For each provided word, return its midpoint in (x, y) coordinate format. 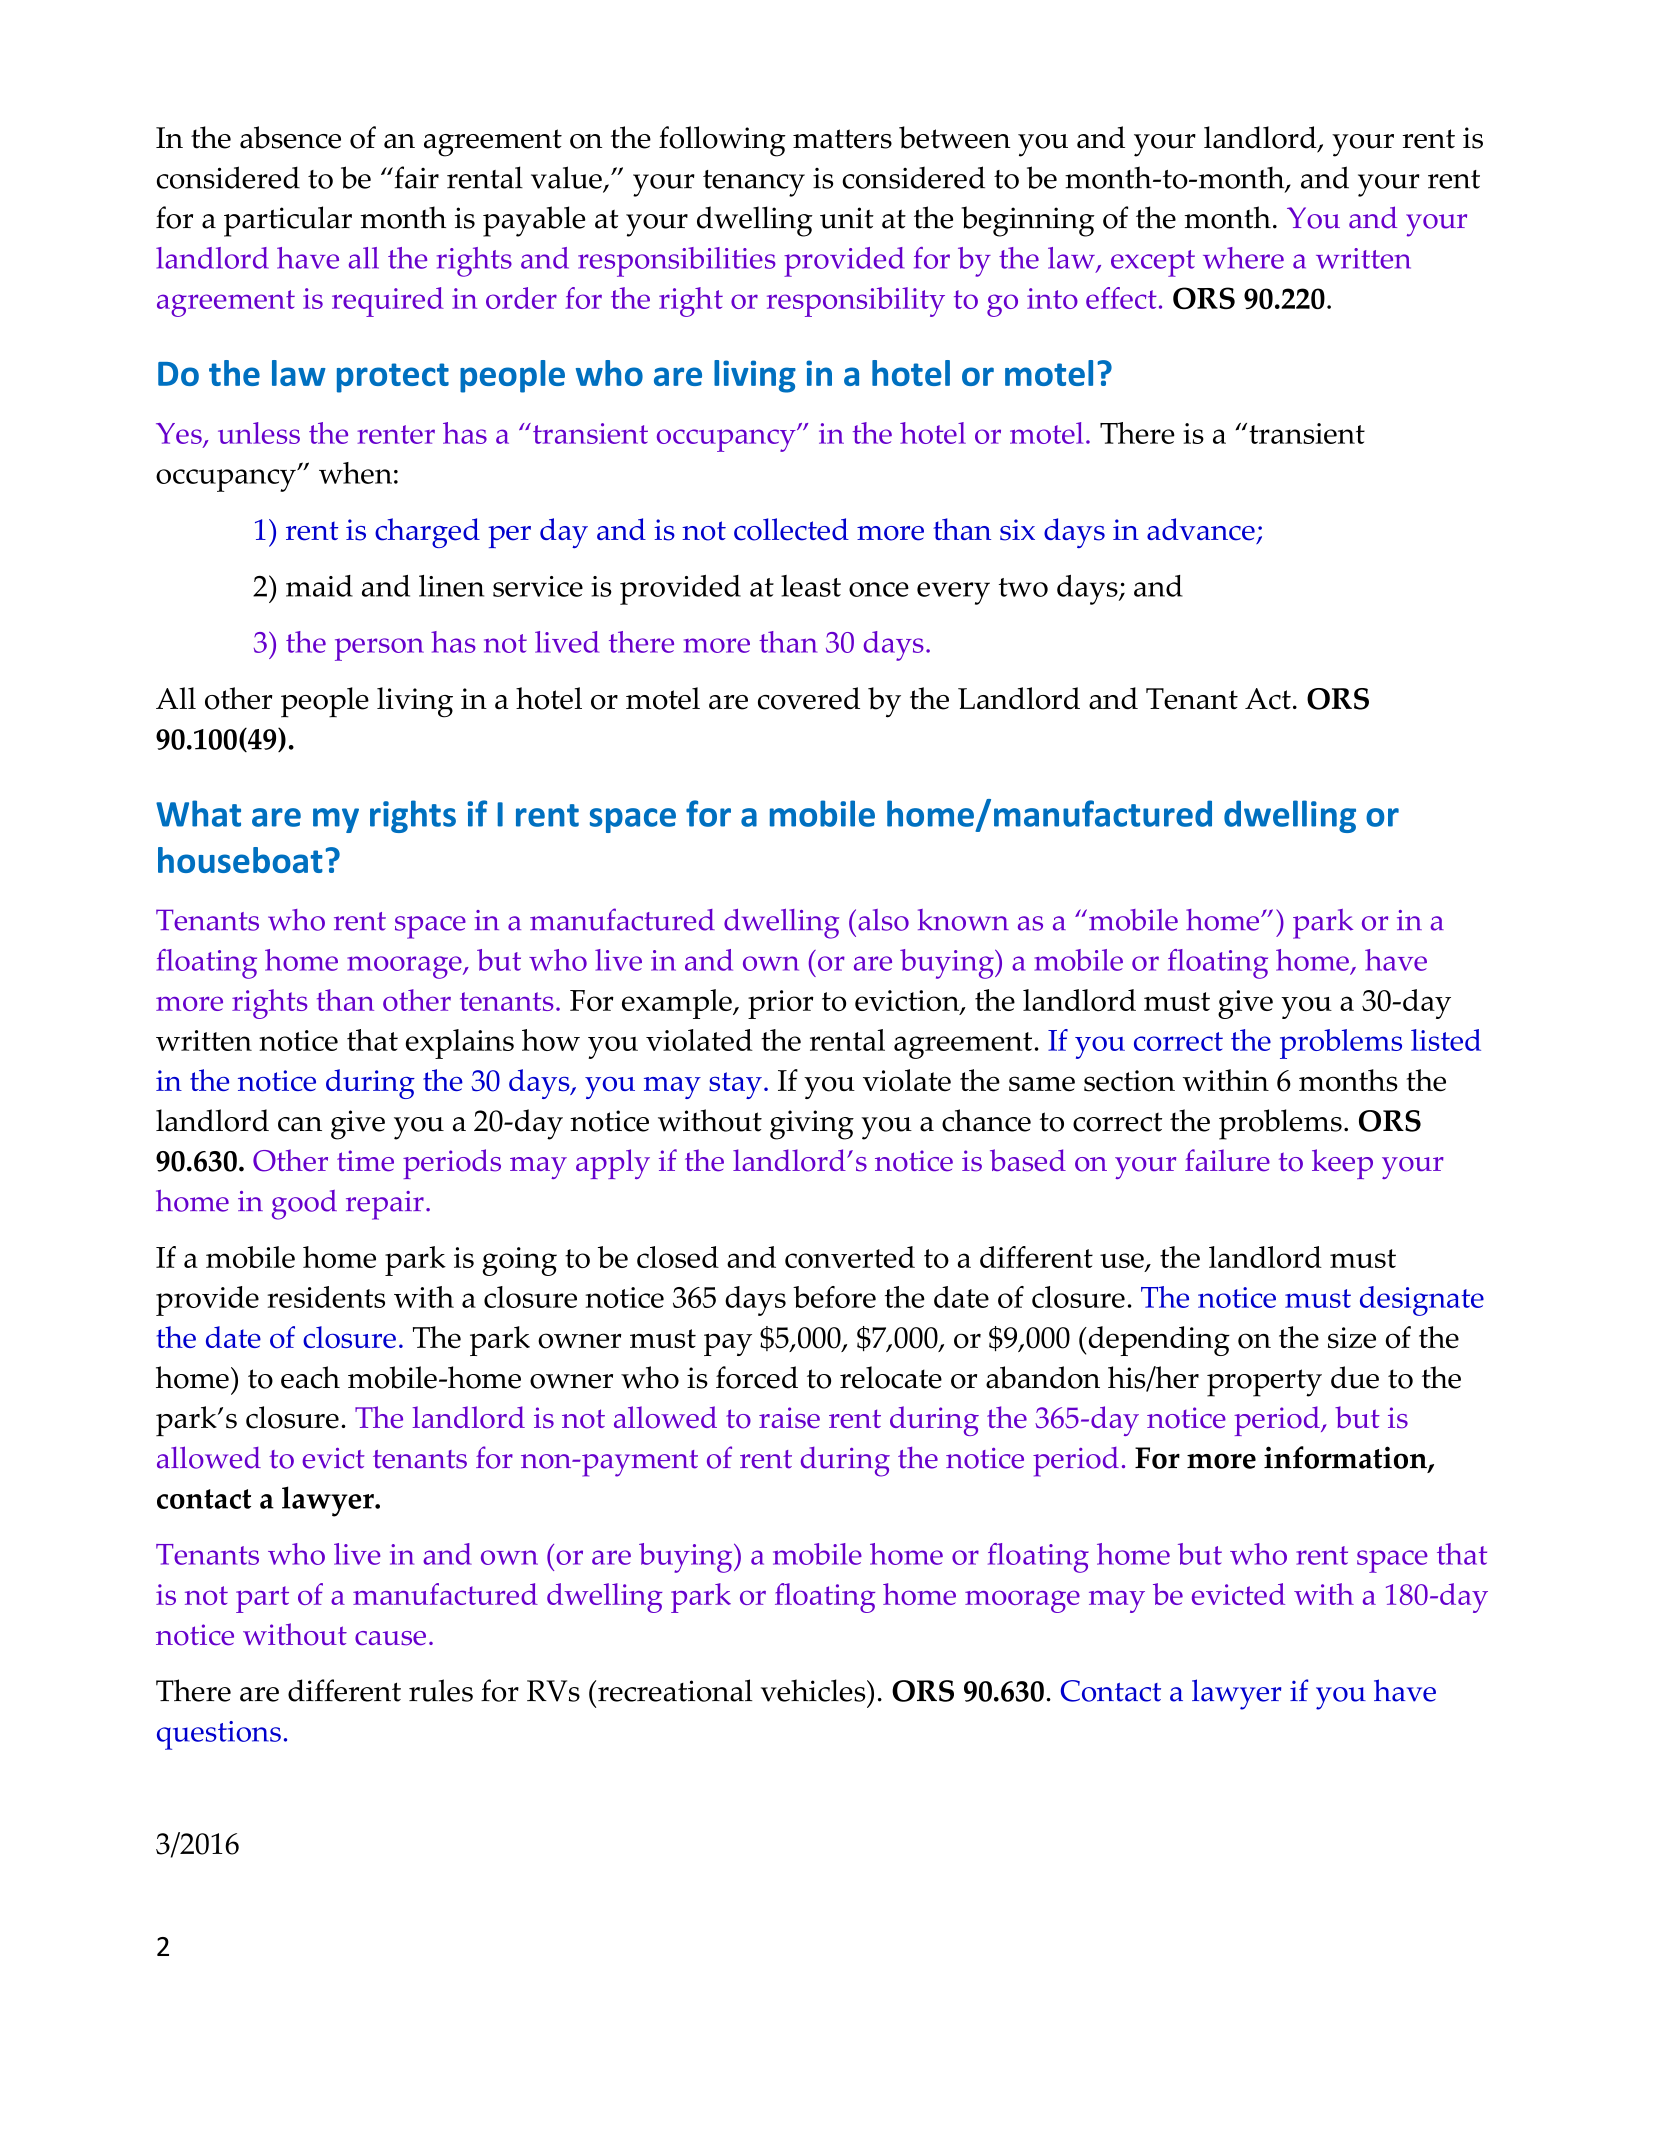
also (883, 920)
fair (415, 177)
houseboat (240, 860)
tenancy (754, 183)
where (1243, 258)
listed (1446, 1040)
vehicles (814, 1690)
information (1346, 1459)
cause (390, 1638)
